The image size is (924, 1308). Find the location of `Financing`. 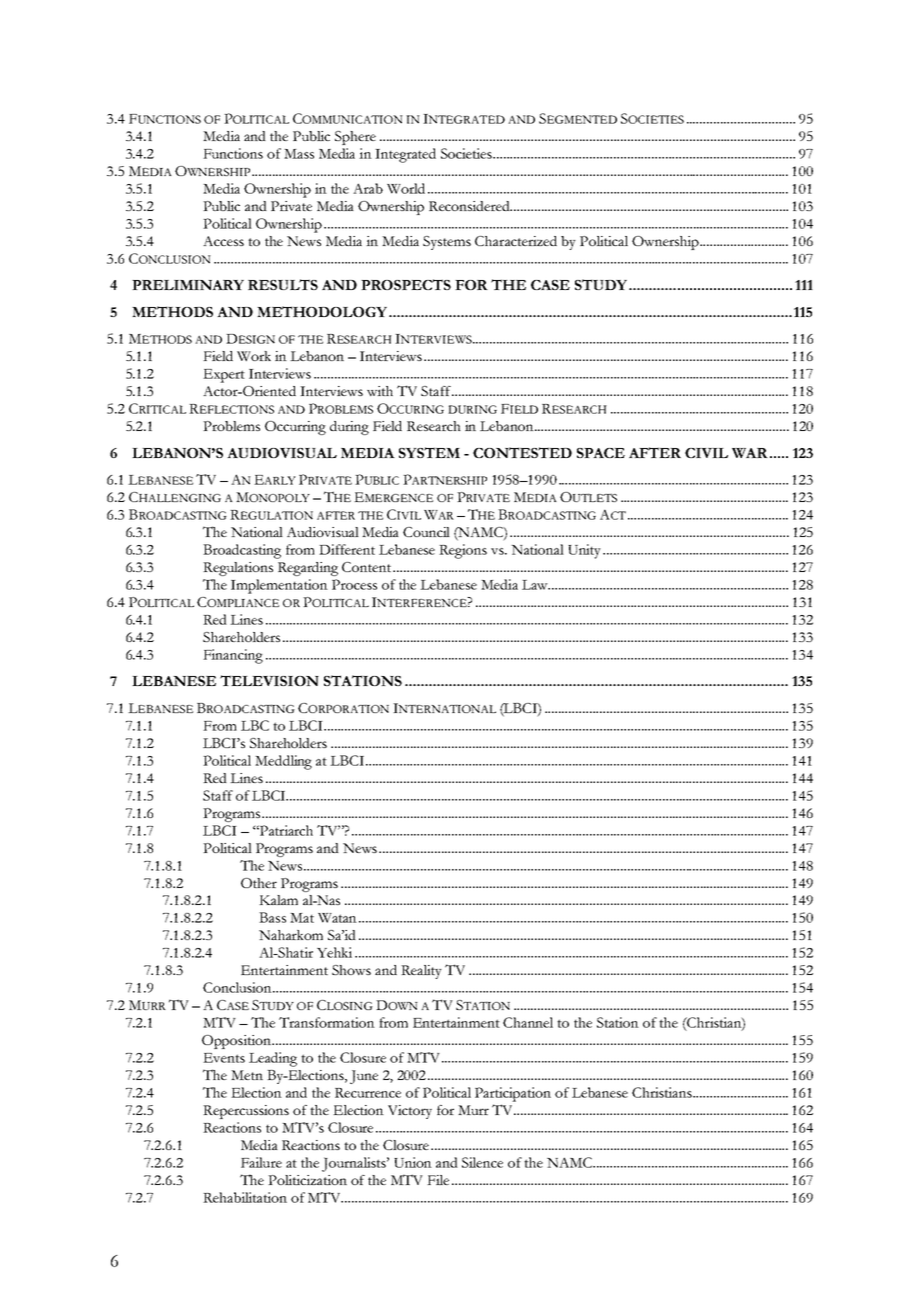

Financing is located at coordinates (233, 656).
